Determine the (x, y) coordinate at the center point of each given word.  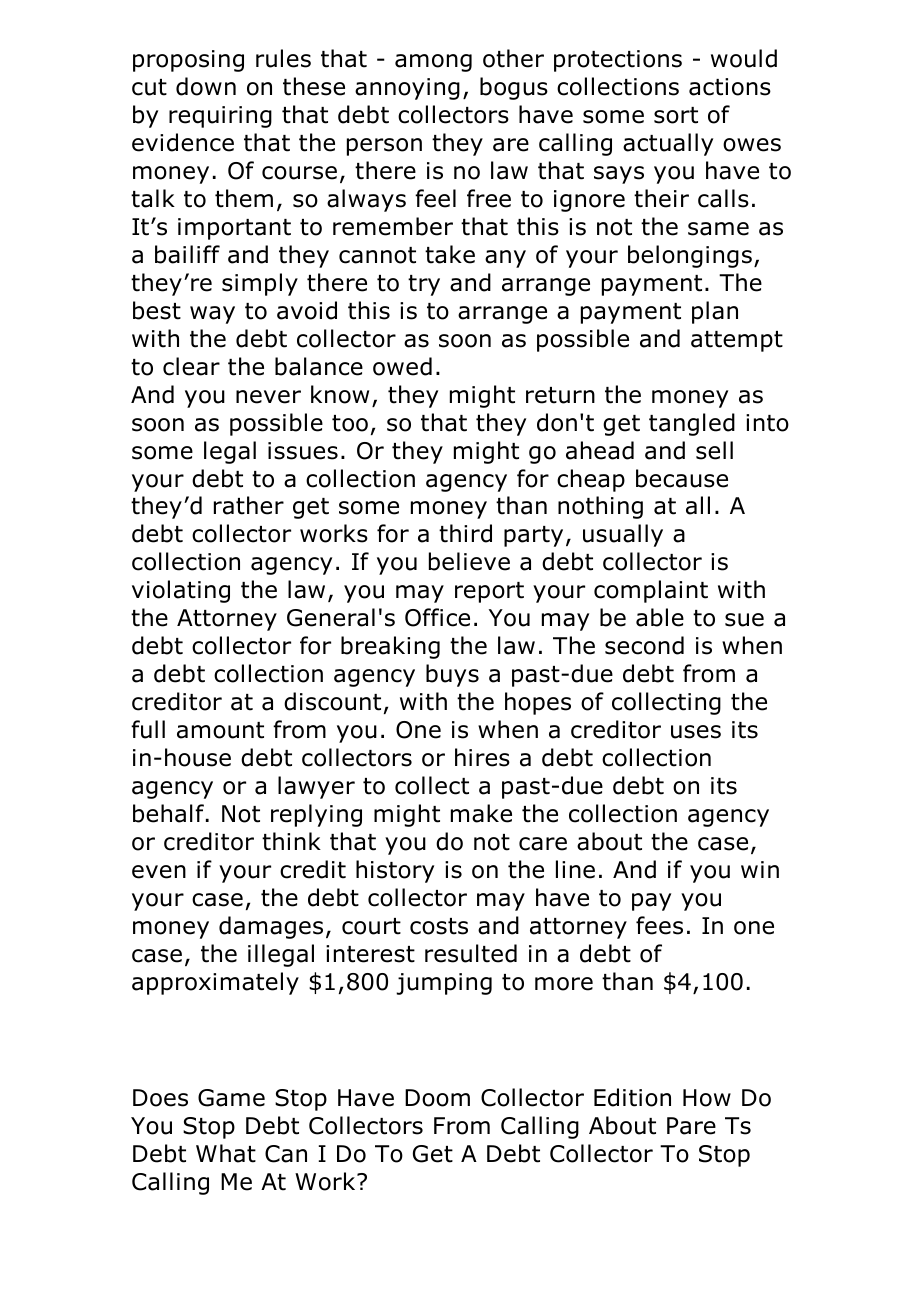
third (465, 533)
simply (260, 284)
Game (231, 1098)
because (682, 478)
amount (220, 730)
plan (715, 312)
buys (452, 675)
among (433, 63)
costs (439, 926)
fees (659, 925)
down (206, 86)
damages (271, 927)
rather (249, 505)
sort (676, 115)
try (424, 285)
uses (696, 732)
